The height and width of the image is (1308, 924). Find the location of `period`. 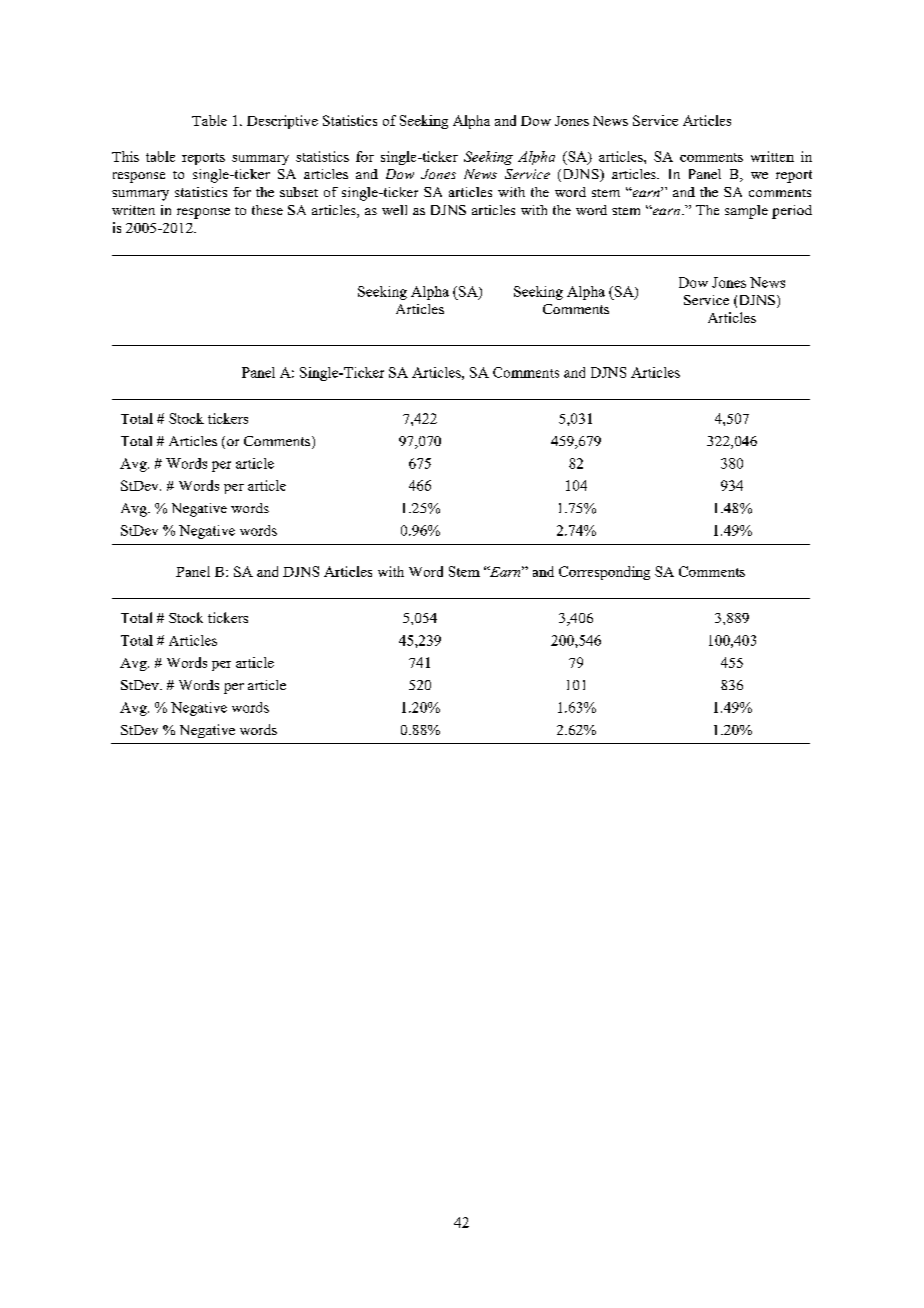

period is located at coordinates (792, 212).
